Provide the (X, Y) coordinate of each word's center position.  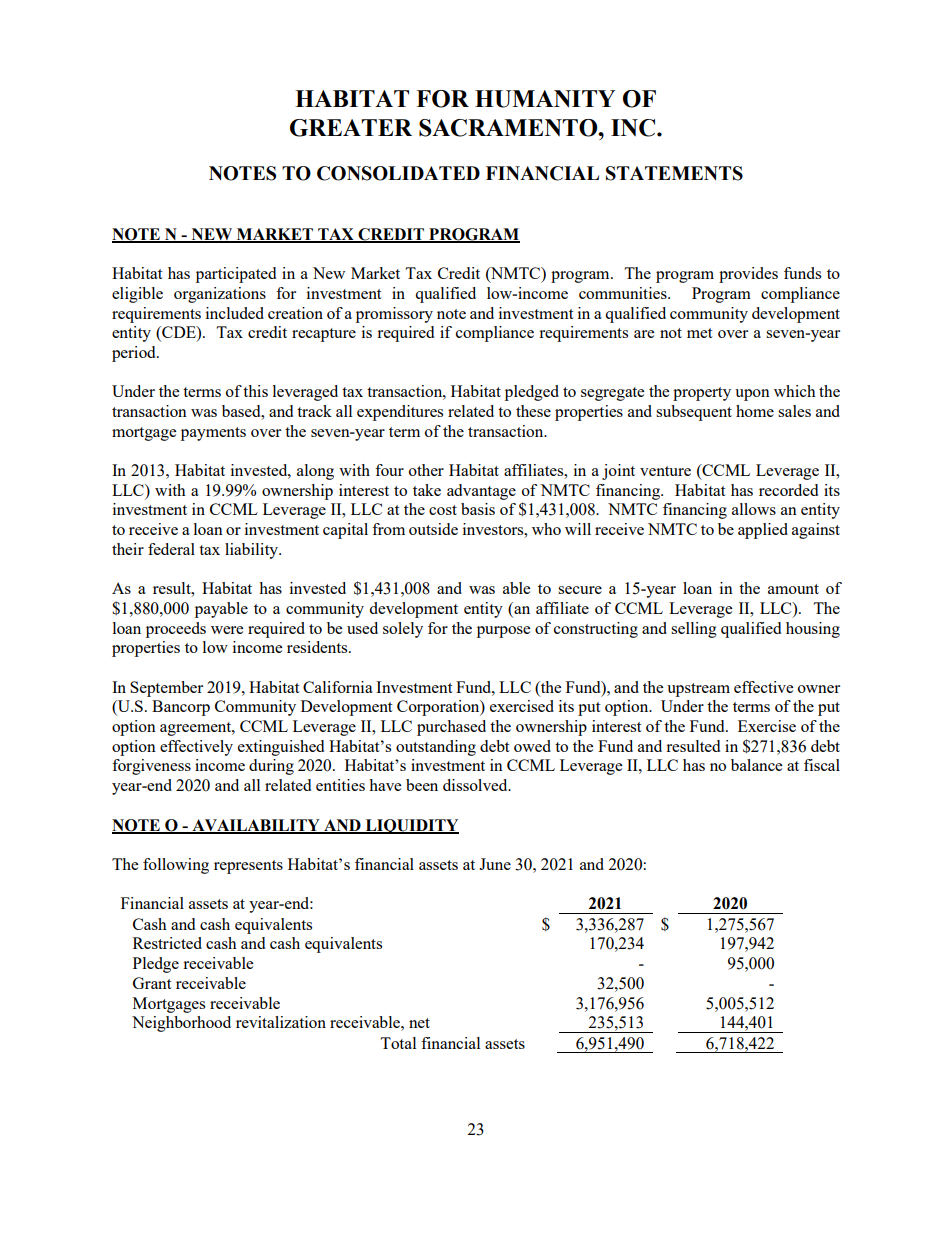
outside (433, 529)
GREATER (351, 128)
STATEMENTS (674, 173)
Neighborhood (181, 1024)
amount (793, 589)
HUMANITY (545, 99)
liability (252, 551)
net (419, 1023)
